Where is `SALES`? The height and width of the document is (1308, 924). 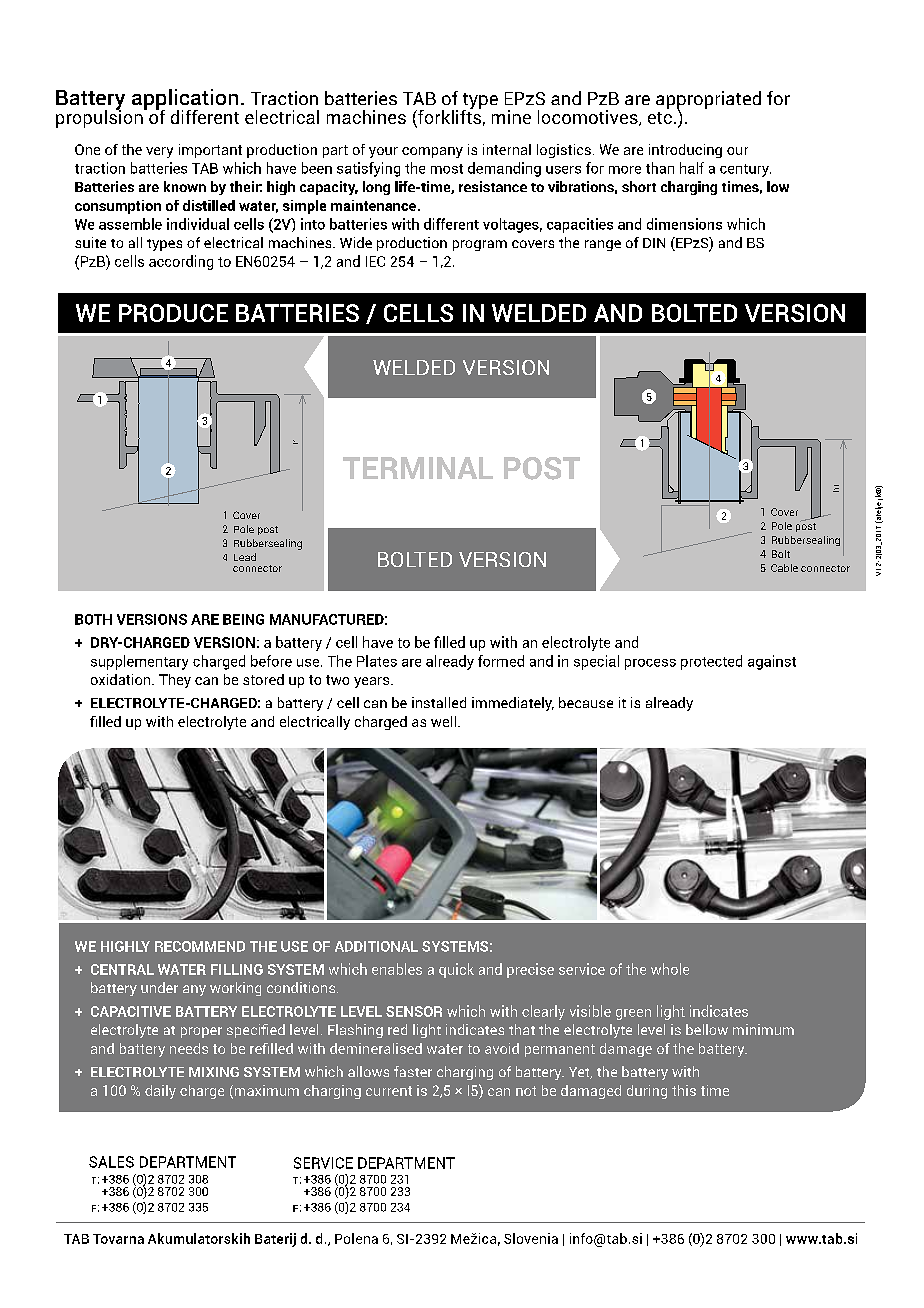 SALES is located at coordinates (111, 1162).
